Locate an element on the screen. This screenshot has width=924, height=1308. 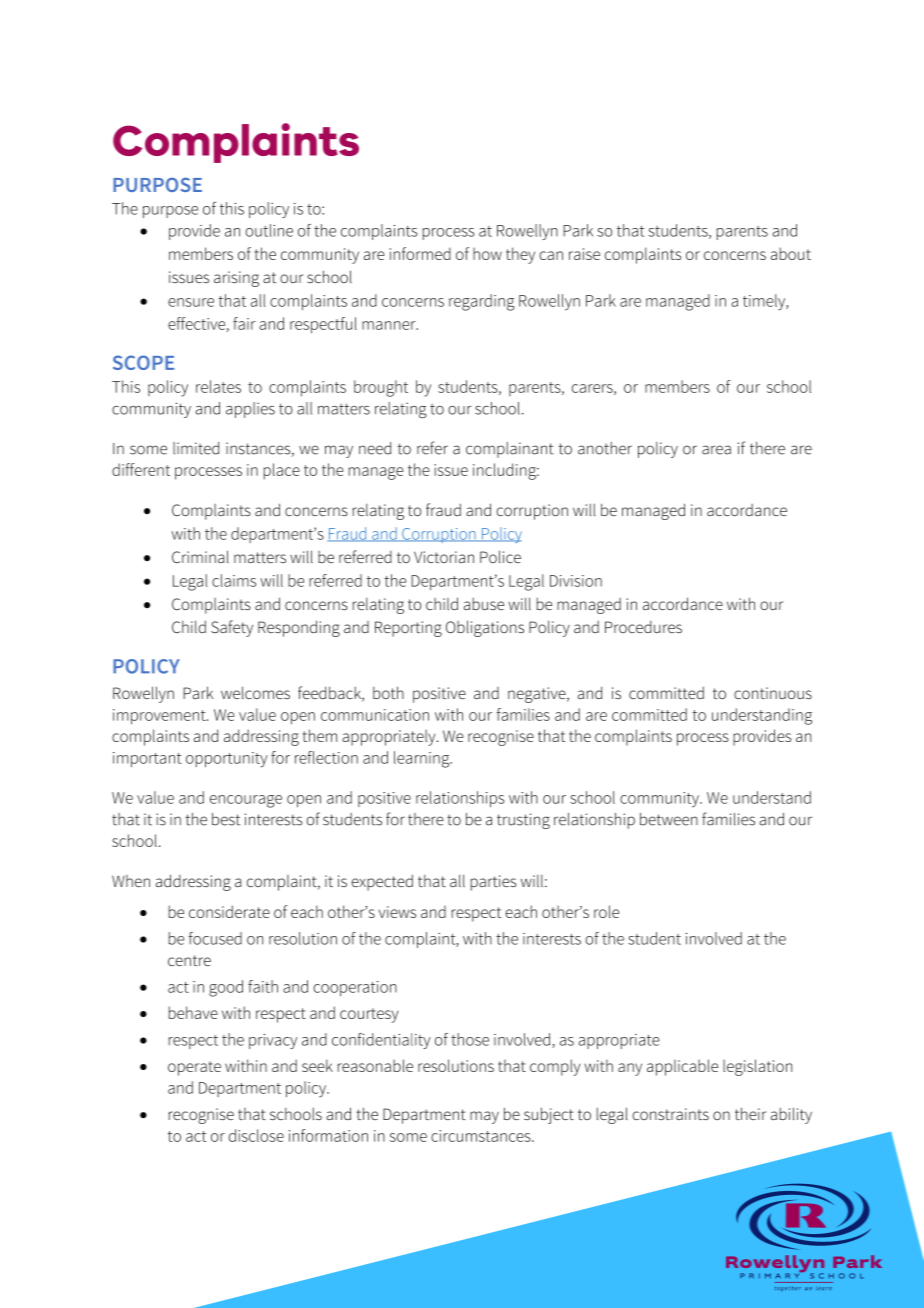
welcomes is located at coordinates (255, 692).
